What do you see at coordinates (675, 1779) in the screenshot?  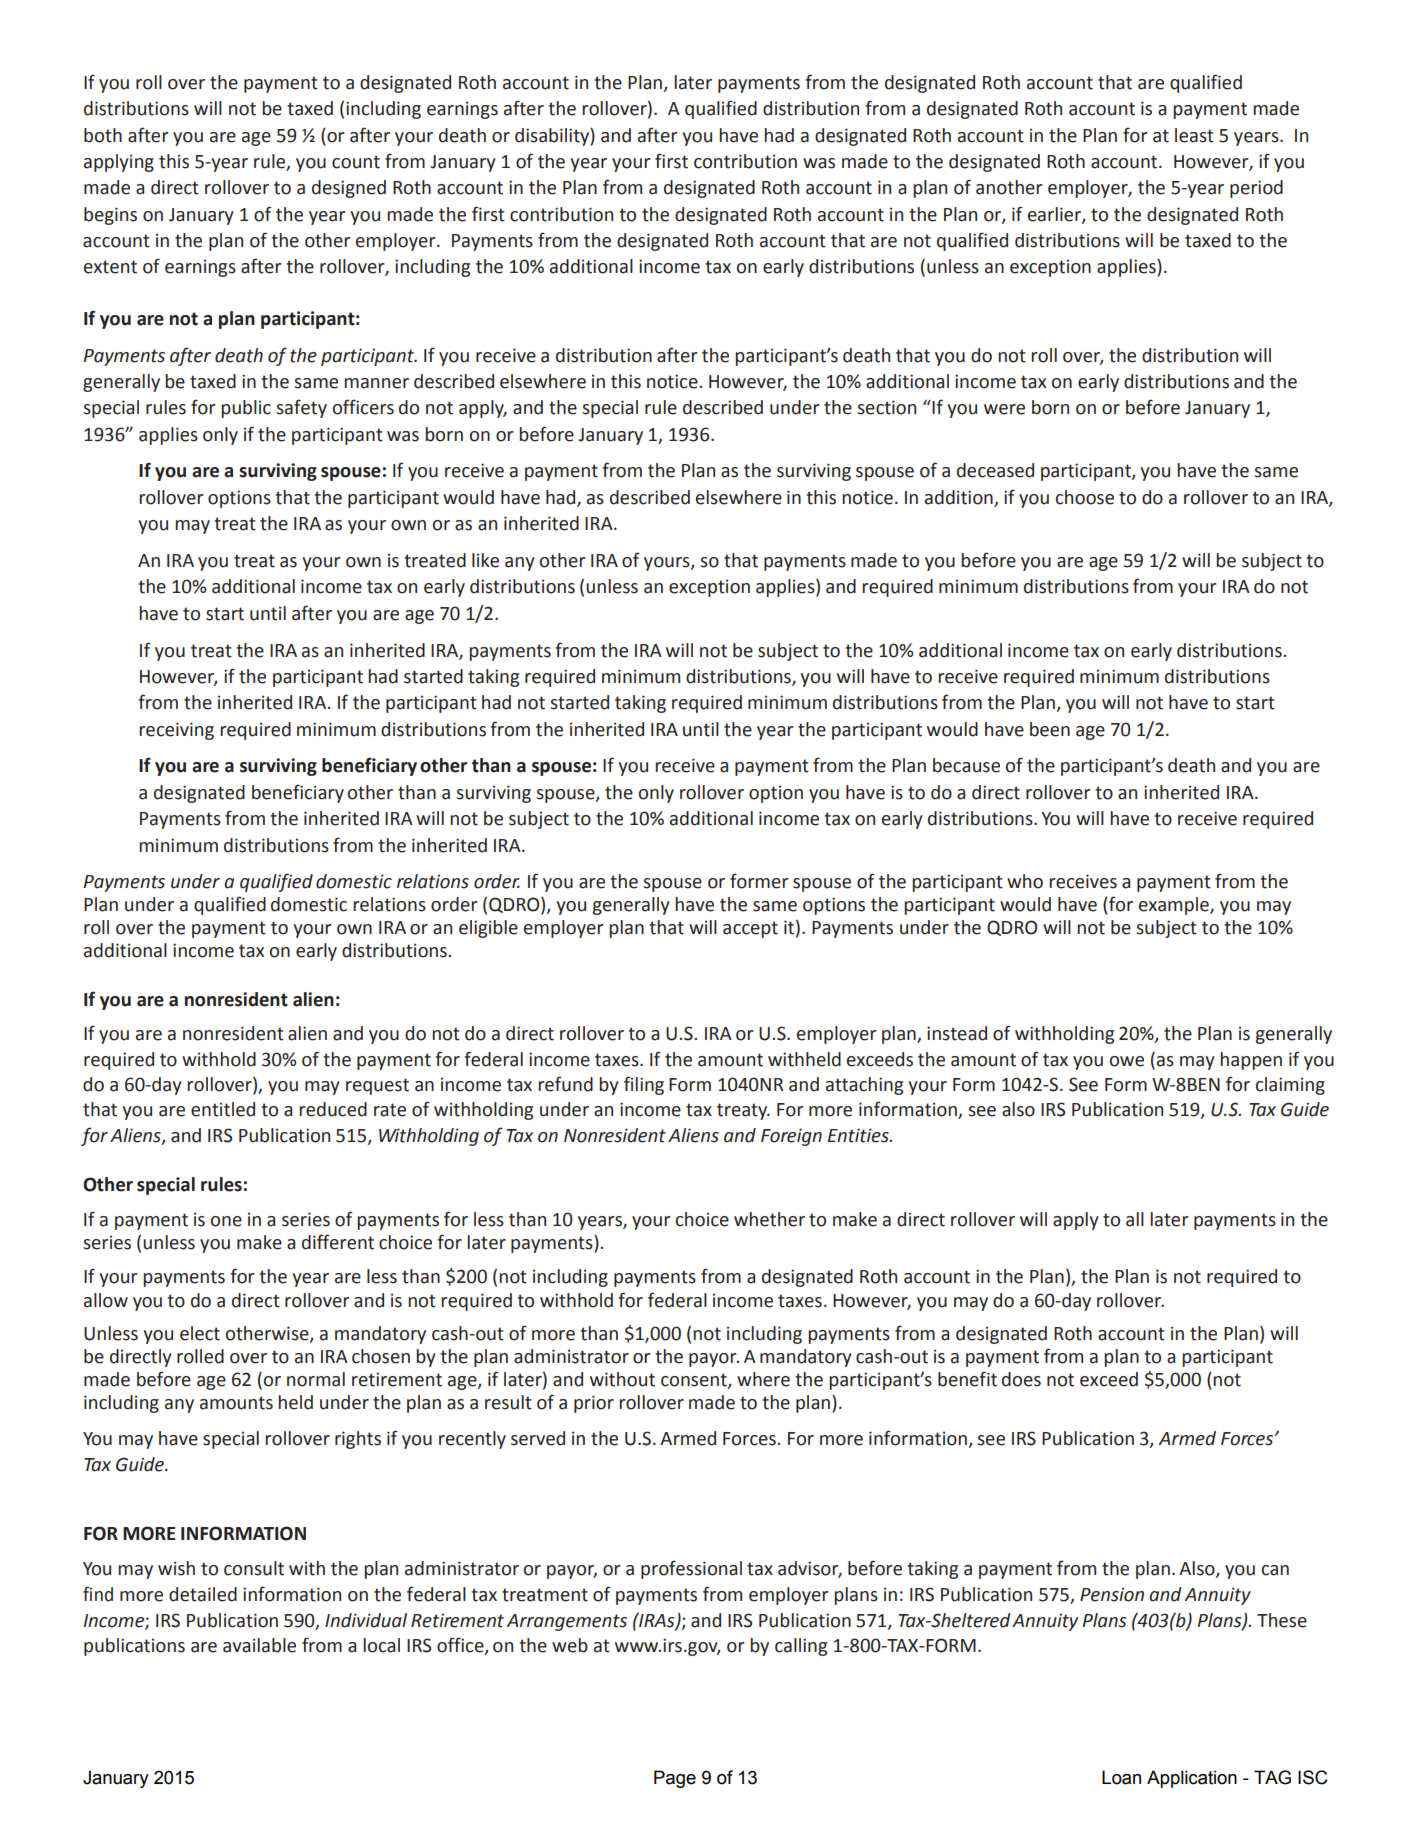 I see `Page` at bounding box center [675, 1779].
